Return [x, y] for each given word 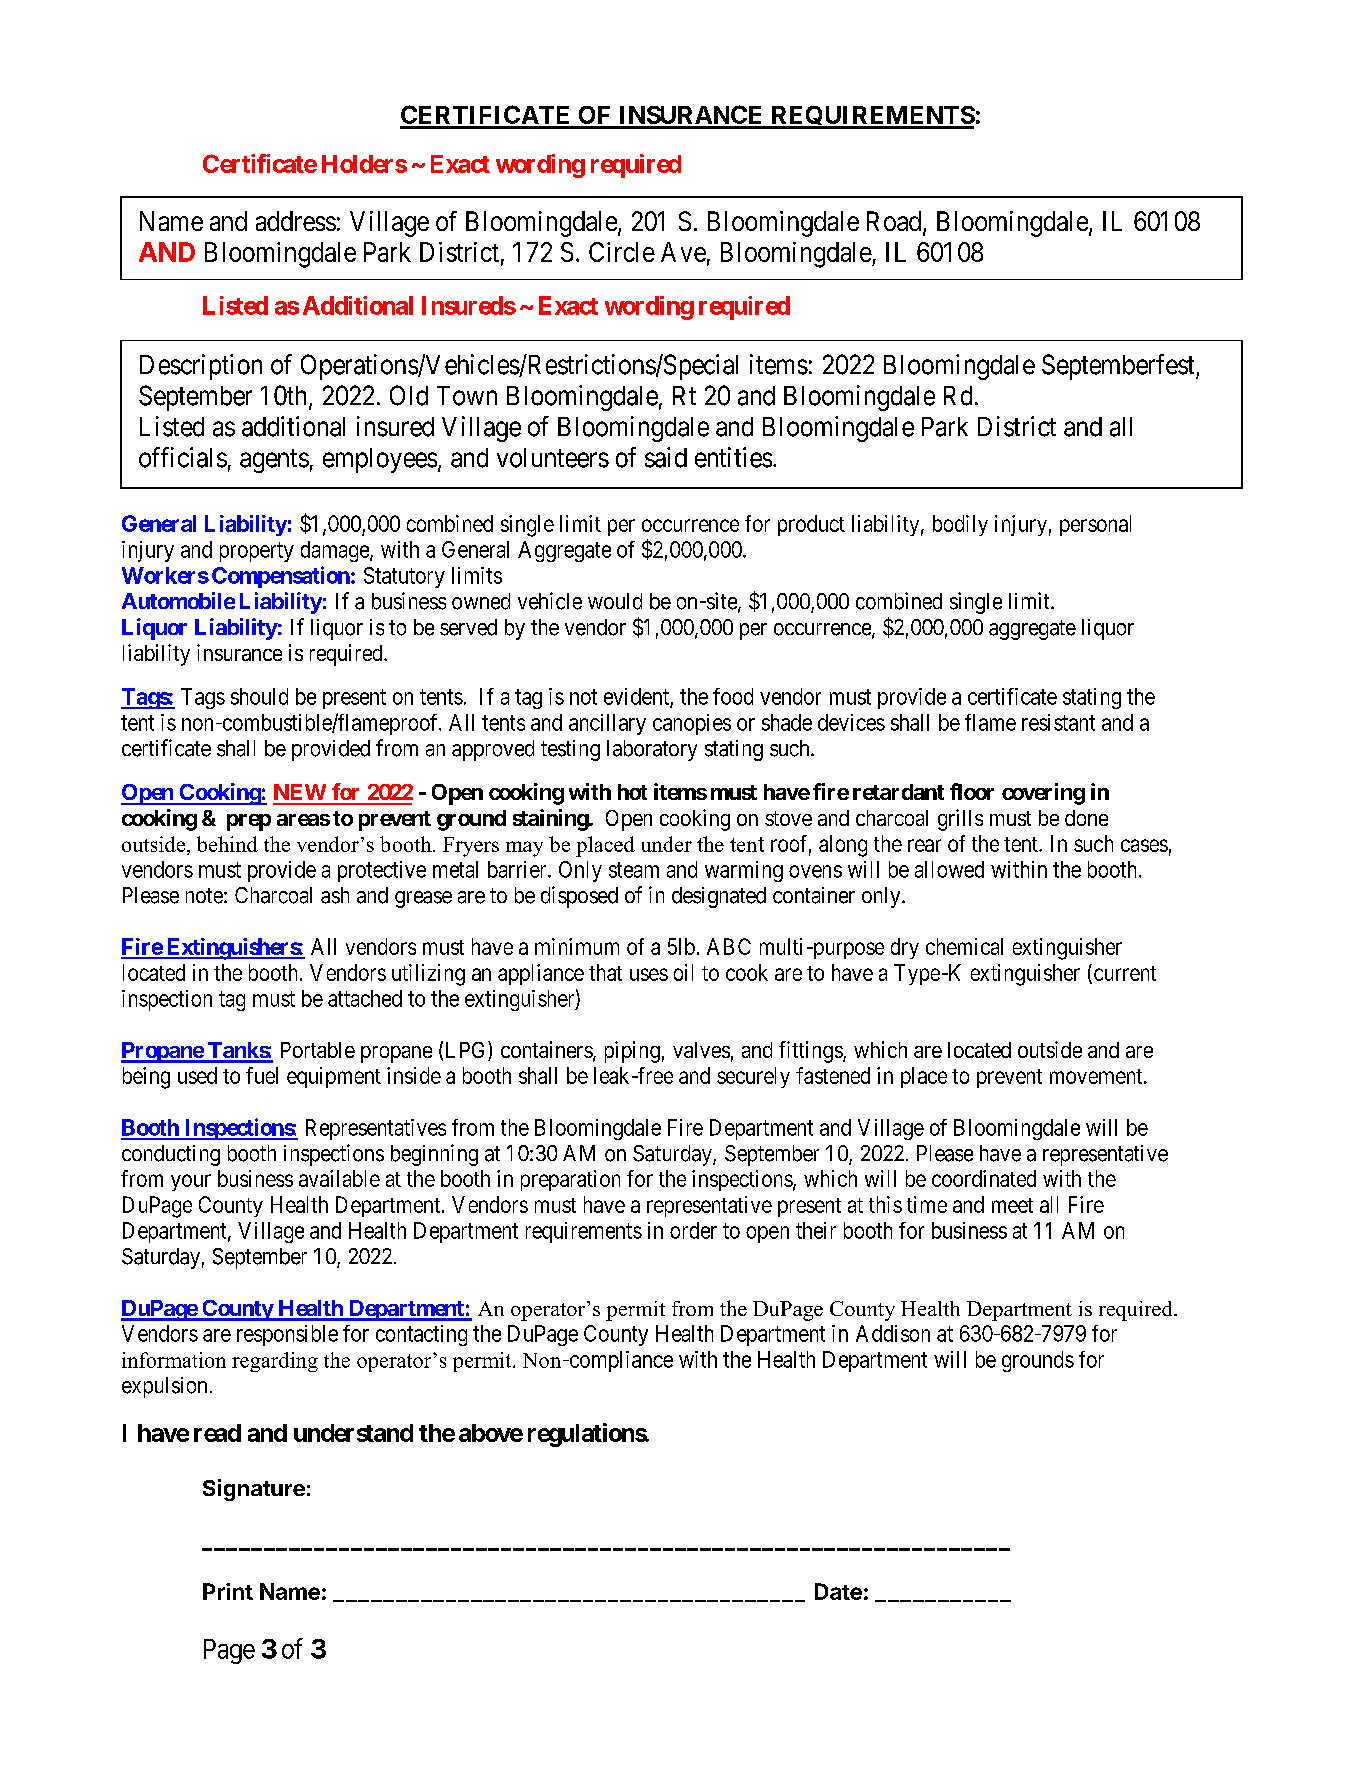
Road [895, 222]
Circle [622, 252]
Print [228, 1591]
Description [201, 367]
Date [838, 1591]
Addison [893, 1333]
